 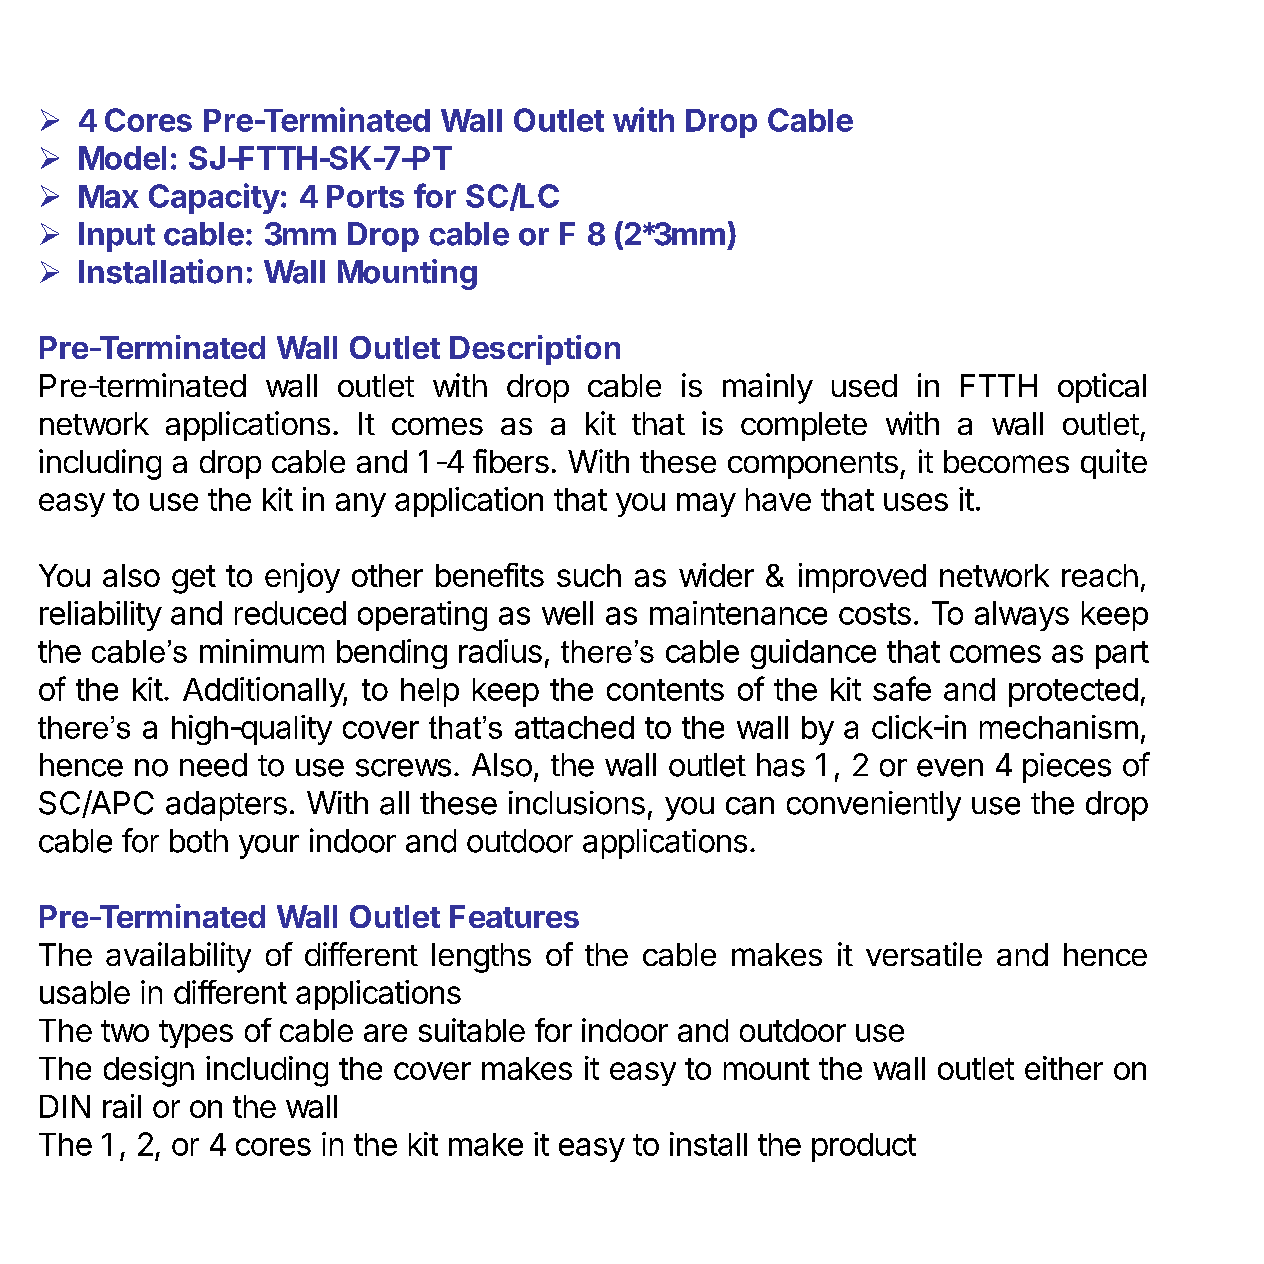 What do you see at coordinates (194, 579) in the screenshot?
I see `get` at bounding box center [194, 579].
